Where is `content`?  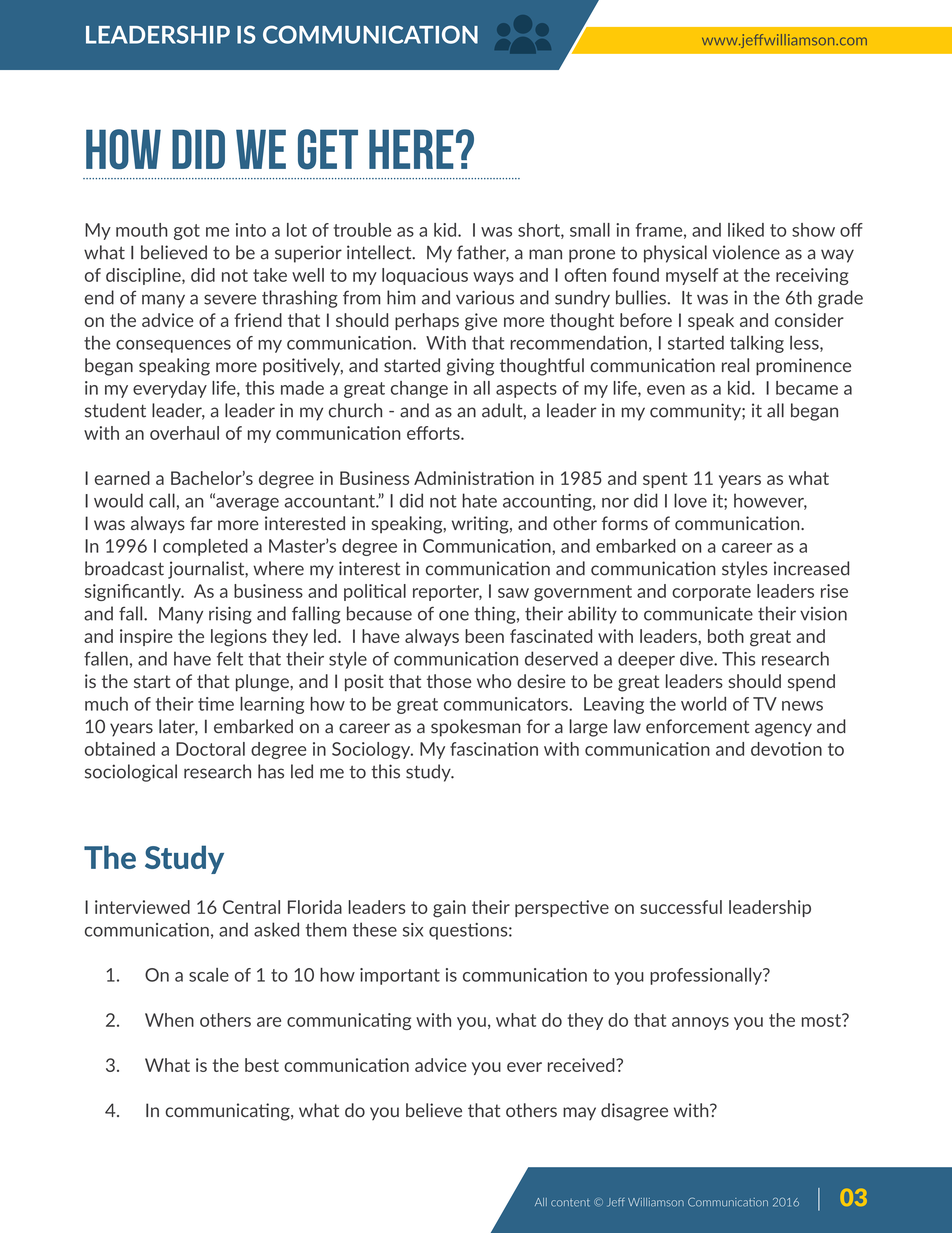
content is located at coordinates (570, 1203).
